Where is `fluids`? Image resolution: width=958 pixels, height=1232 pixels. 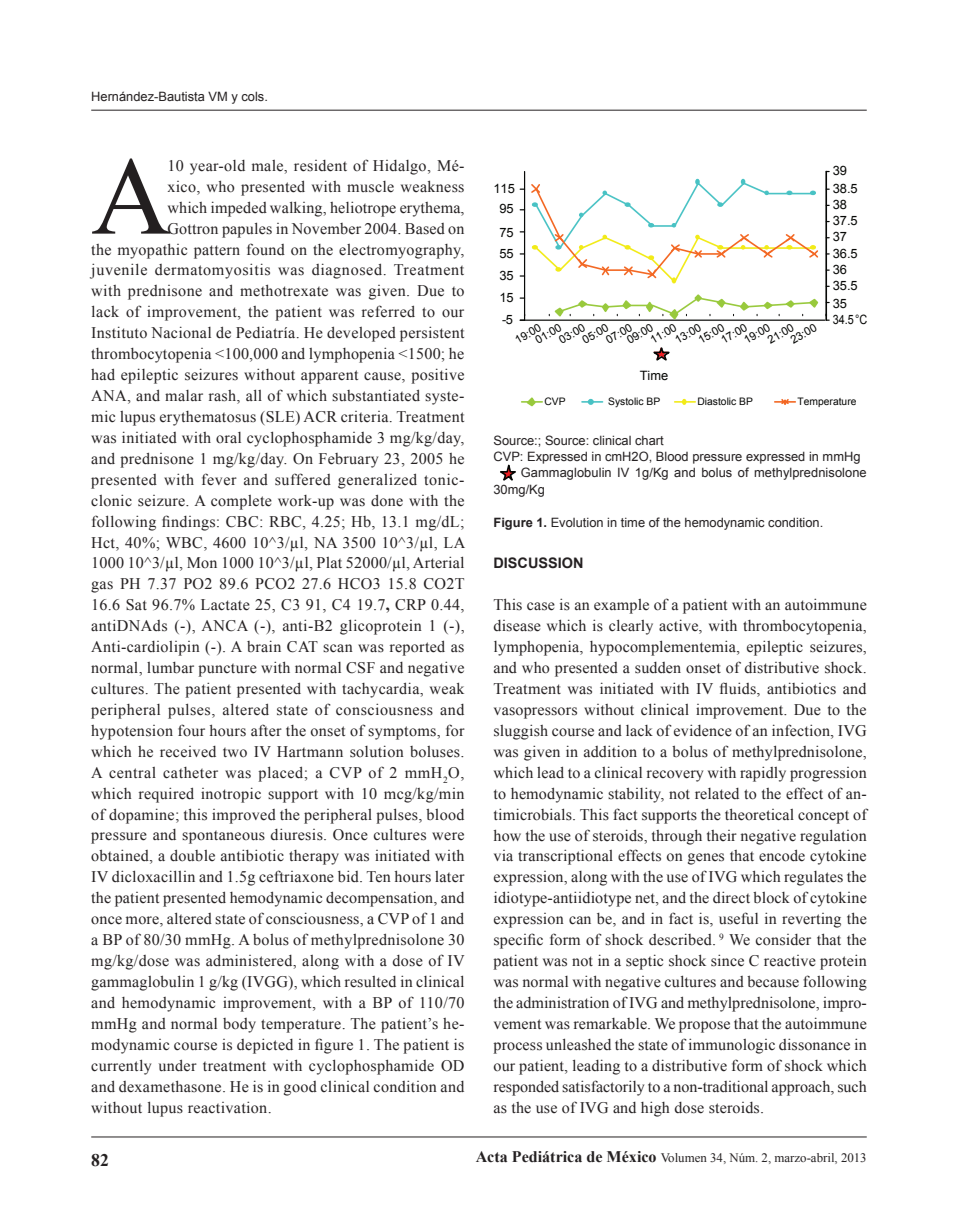
fluids is located at coordinates (739, 689).
